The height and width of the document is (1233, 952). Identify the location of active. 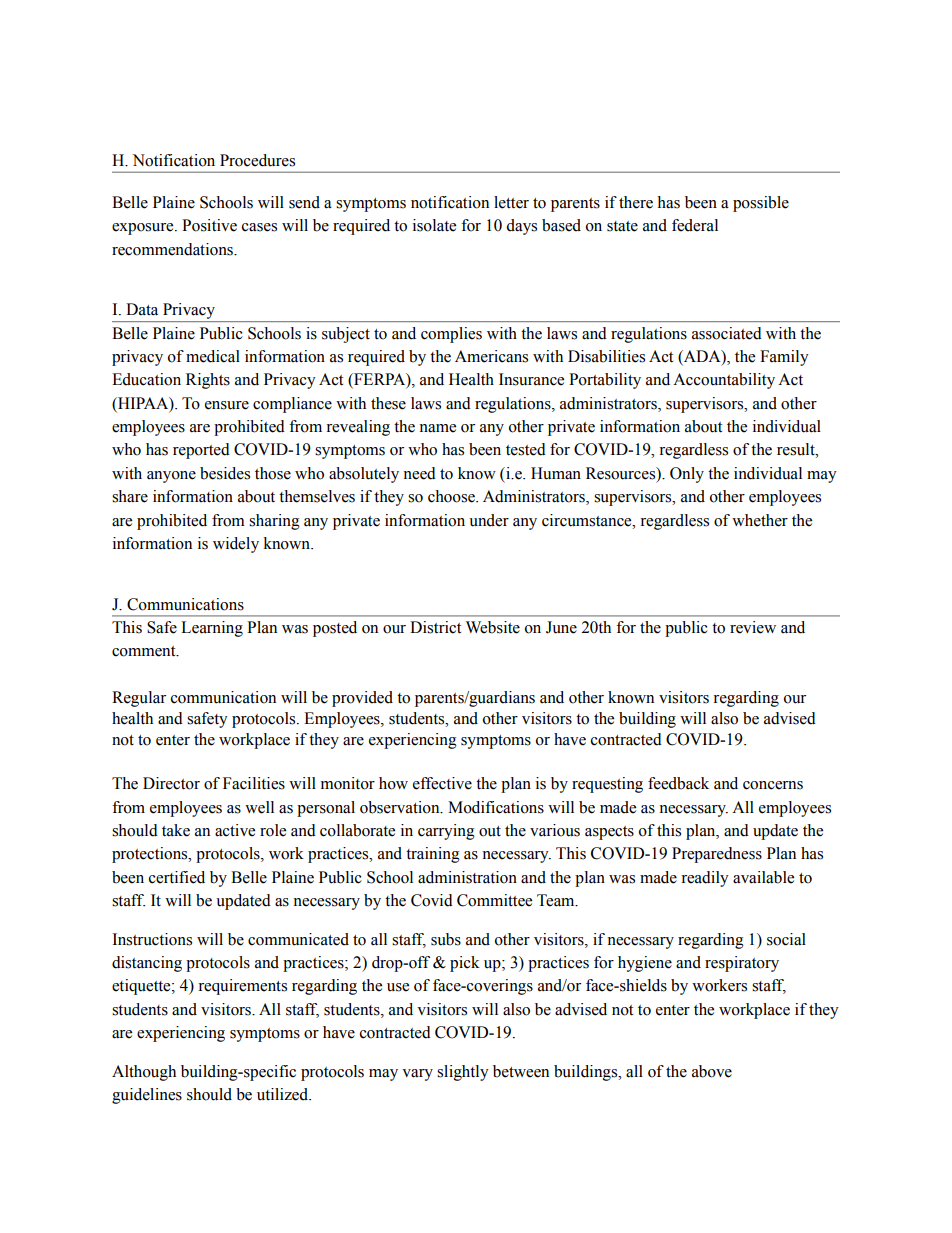
(235, 830).
